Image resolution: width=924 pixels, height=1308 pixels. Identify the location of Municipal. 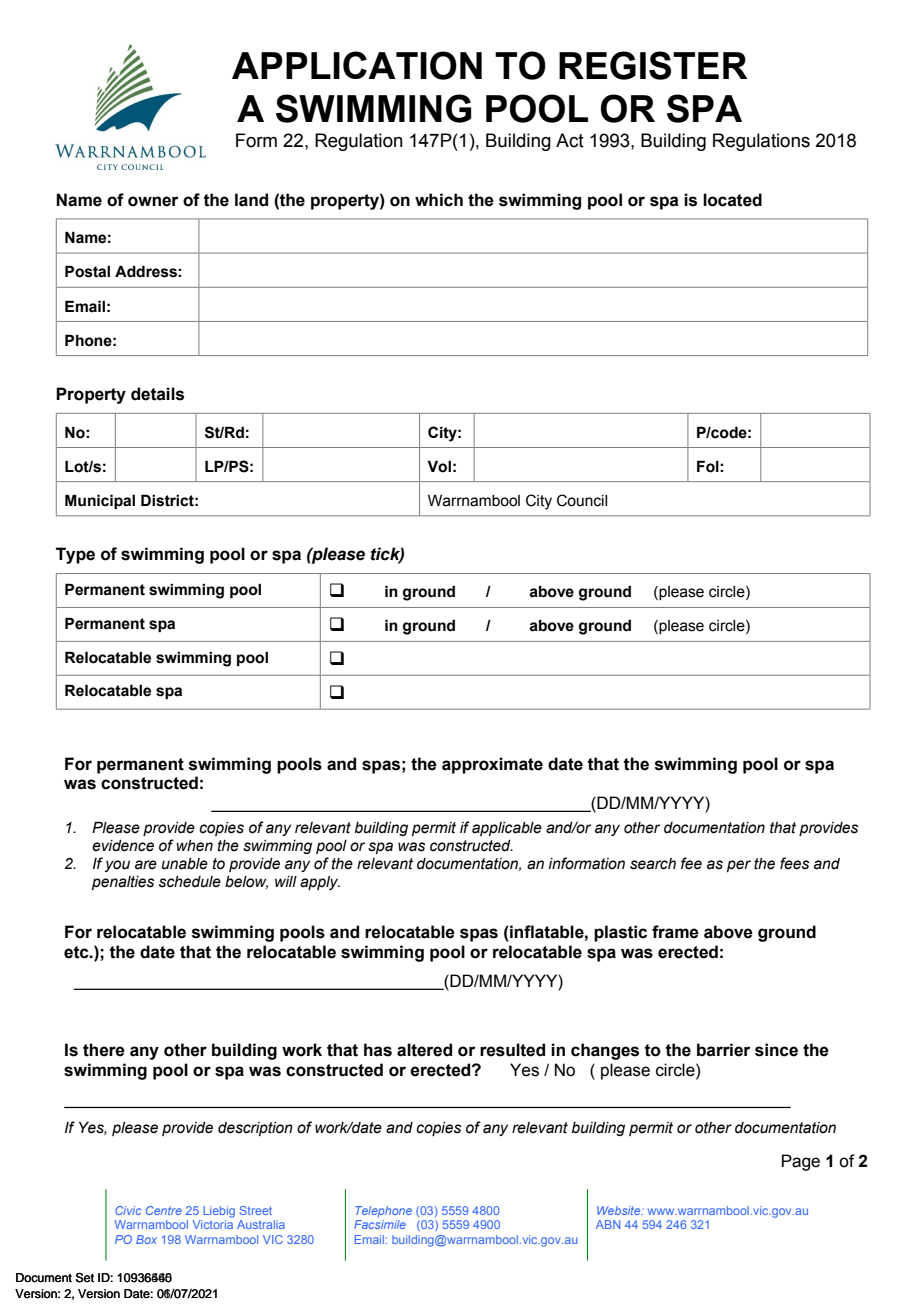
(100, 501).
